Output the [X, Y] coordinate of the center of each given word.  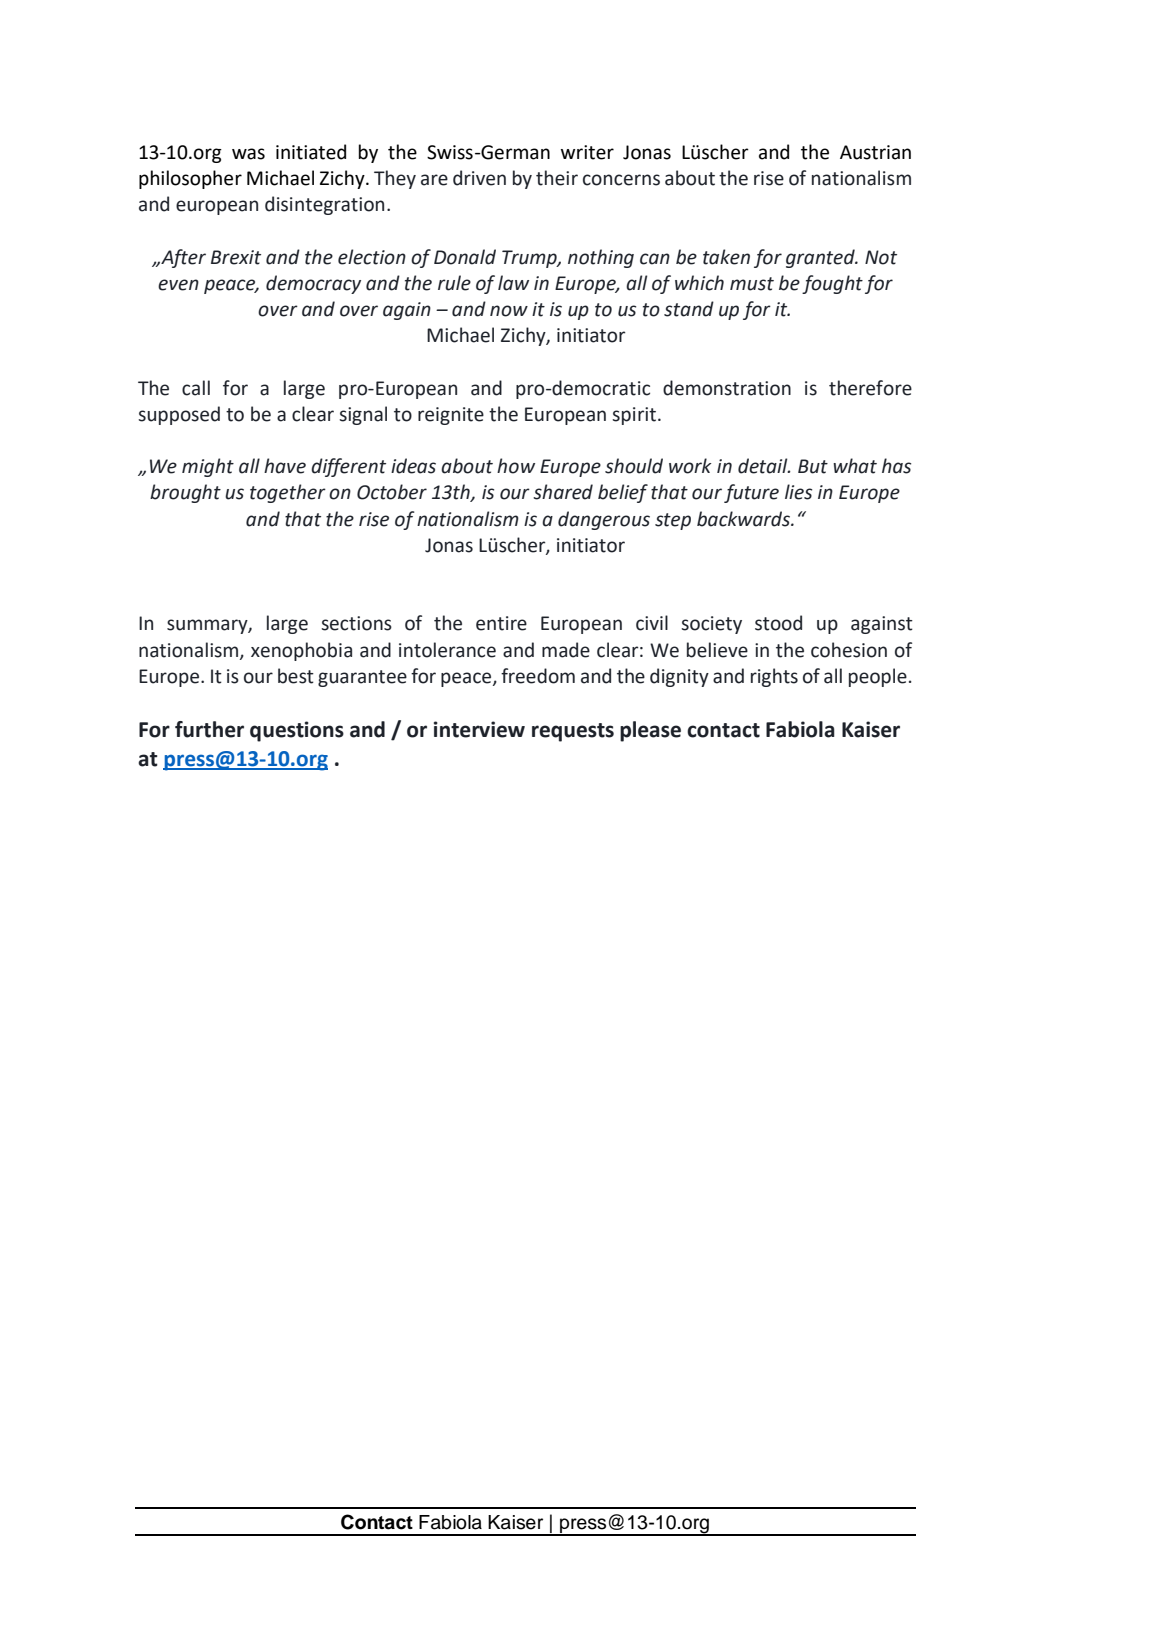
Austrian [875, 152]
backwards [744, 519]
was [248, 154]
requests [573, 732]
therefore [870, 388]
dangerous [604, 520]
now [509, 311]
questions [297, 731]
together [288, 493]
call [196, 388]
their [557, 178]
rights [774, 677]
